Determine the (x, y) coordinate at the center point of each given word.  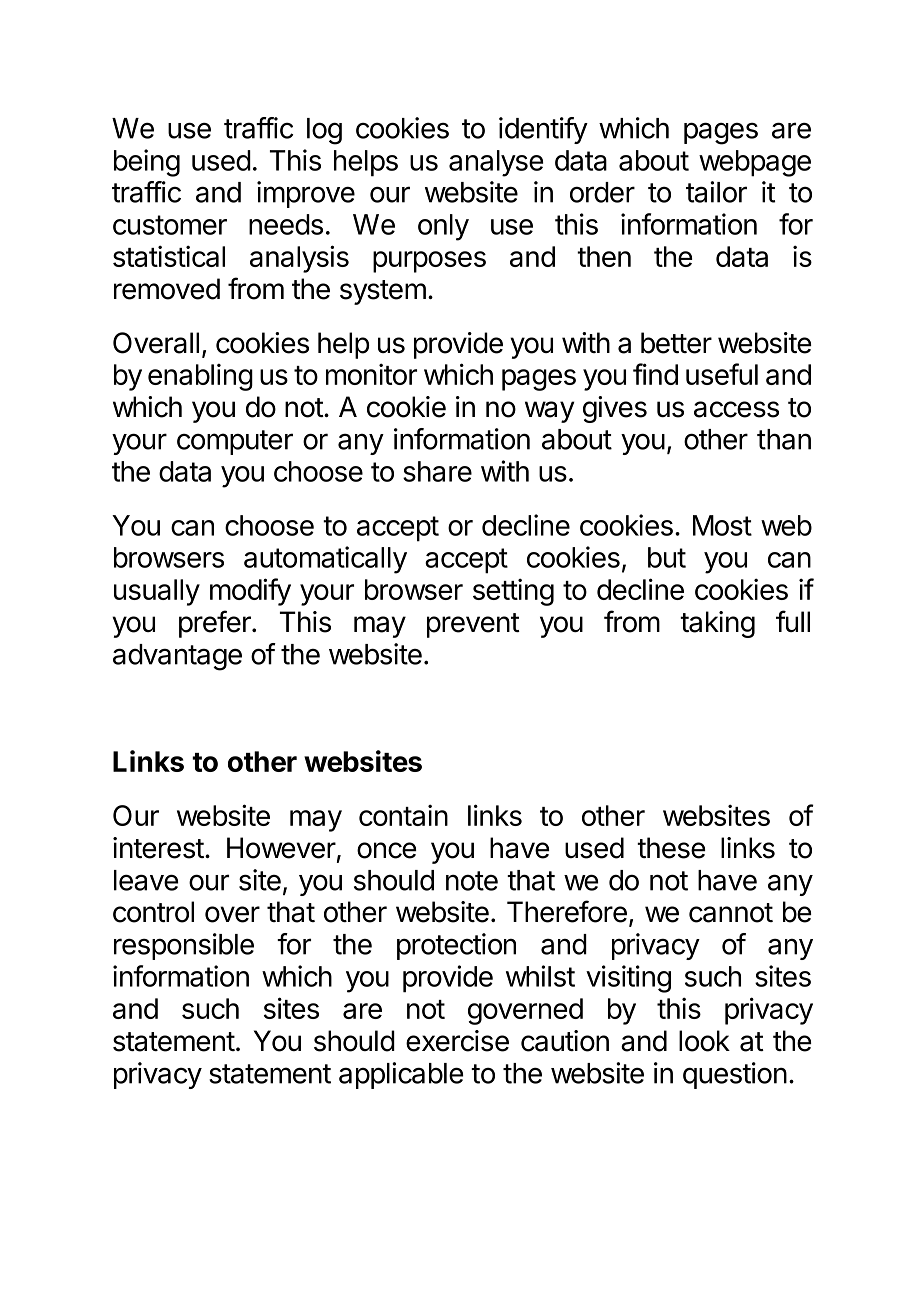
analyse (496, 163)
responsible (184, 946)
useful (722, 374)
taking (717, 624)
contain (403, 815)
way (549, 412)
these (671, 848)
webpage (755, 163)
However (281, 848)
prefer (216, 624)
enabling (200, 377)
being (147, 163)
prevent (473, 625)
